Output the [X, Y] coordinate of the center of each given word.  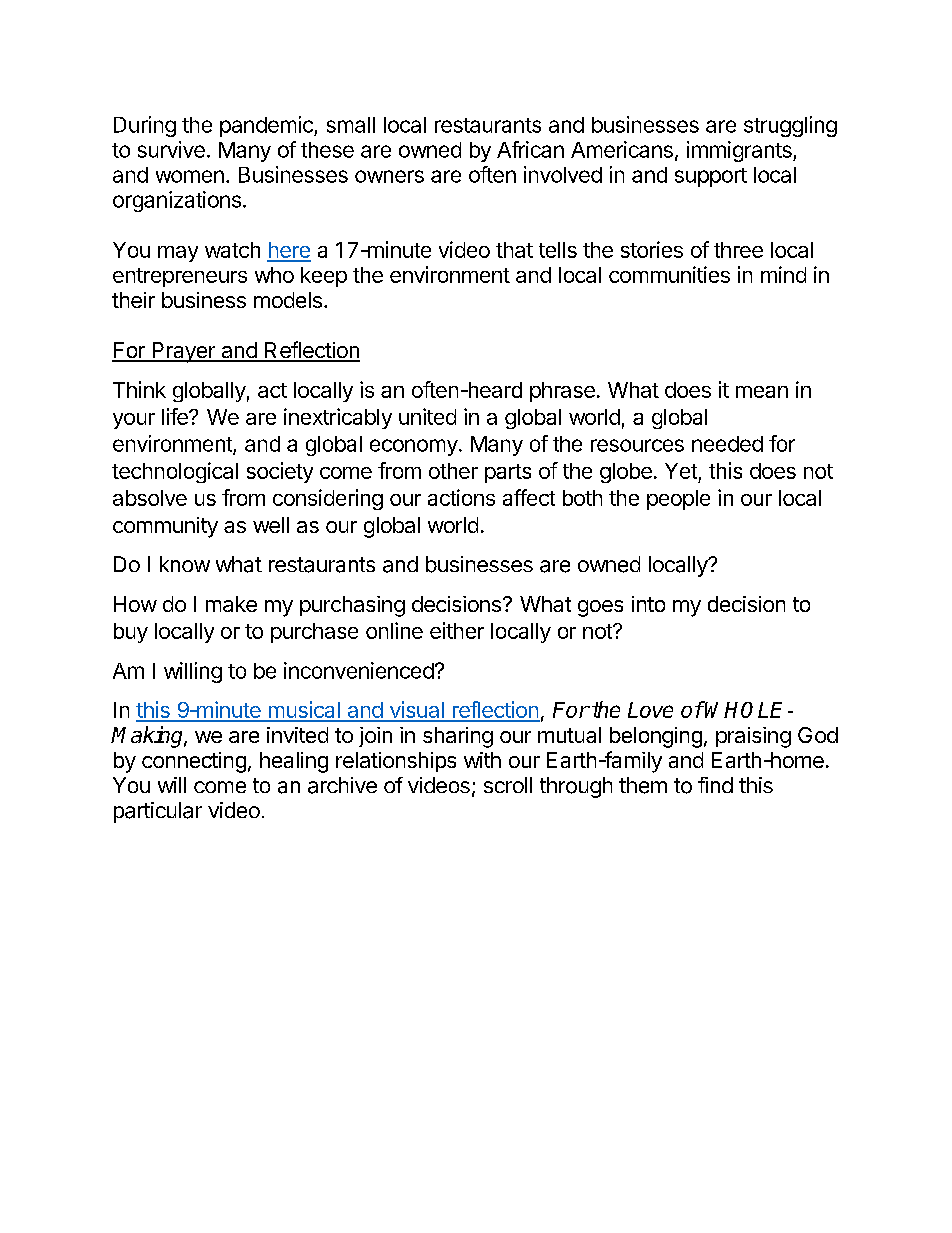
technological [175, 472]
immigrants [740, 151]
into [648, 604]
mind [783, 274]
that [514, 250]
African [530, 149]
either [457, 630]
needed [727, 444]
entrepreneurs [180, 277]
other [453, 471]
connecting [194, 762]
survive [171, 149]
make [231, 604]
